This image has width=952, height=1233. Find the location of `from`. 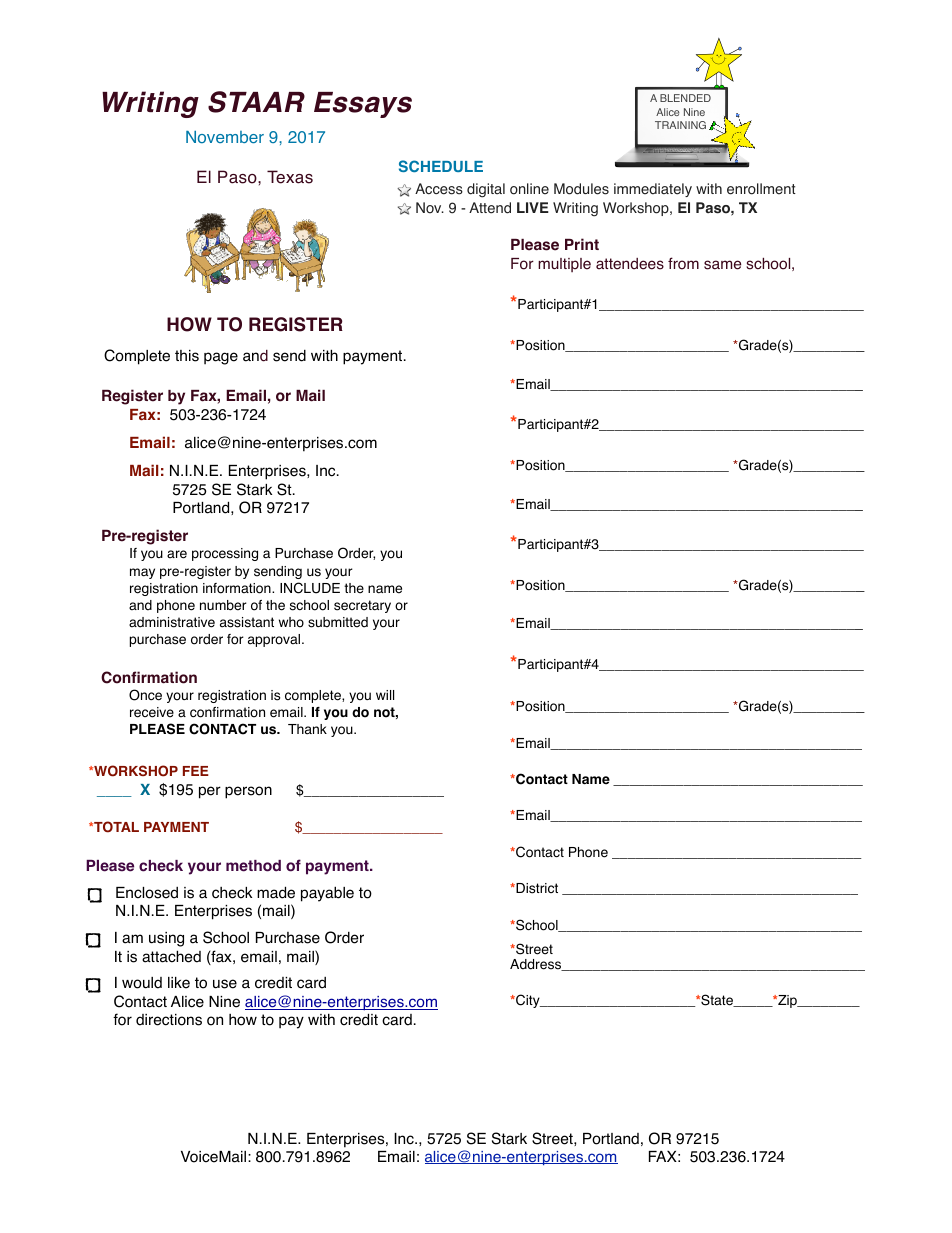

from is located at coordinates (683, 263).
